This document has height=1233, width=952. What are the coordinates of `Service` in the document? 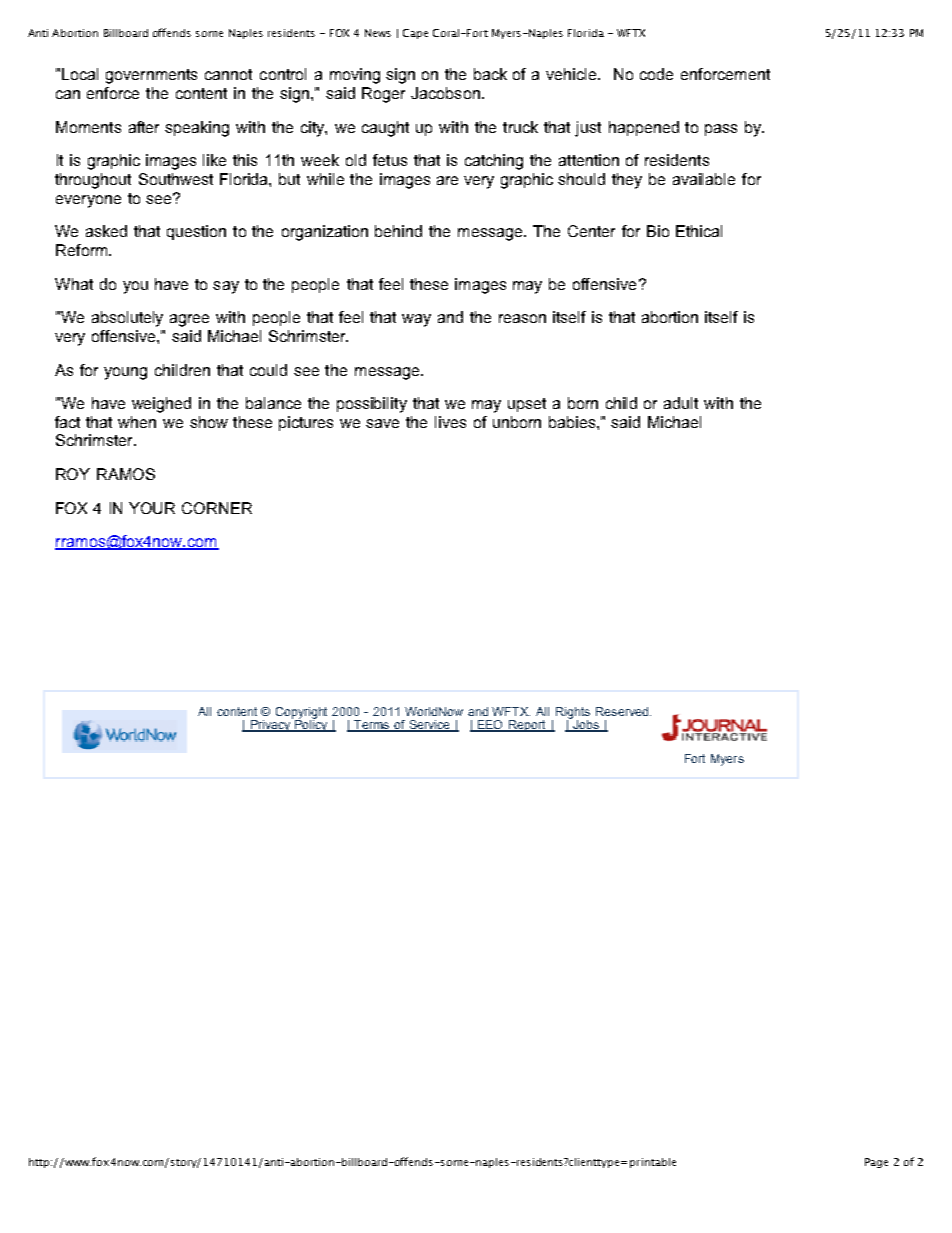 It's located at (429, 726).
